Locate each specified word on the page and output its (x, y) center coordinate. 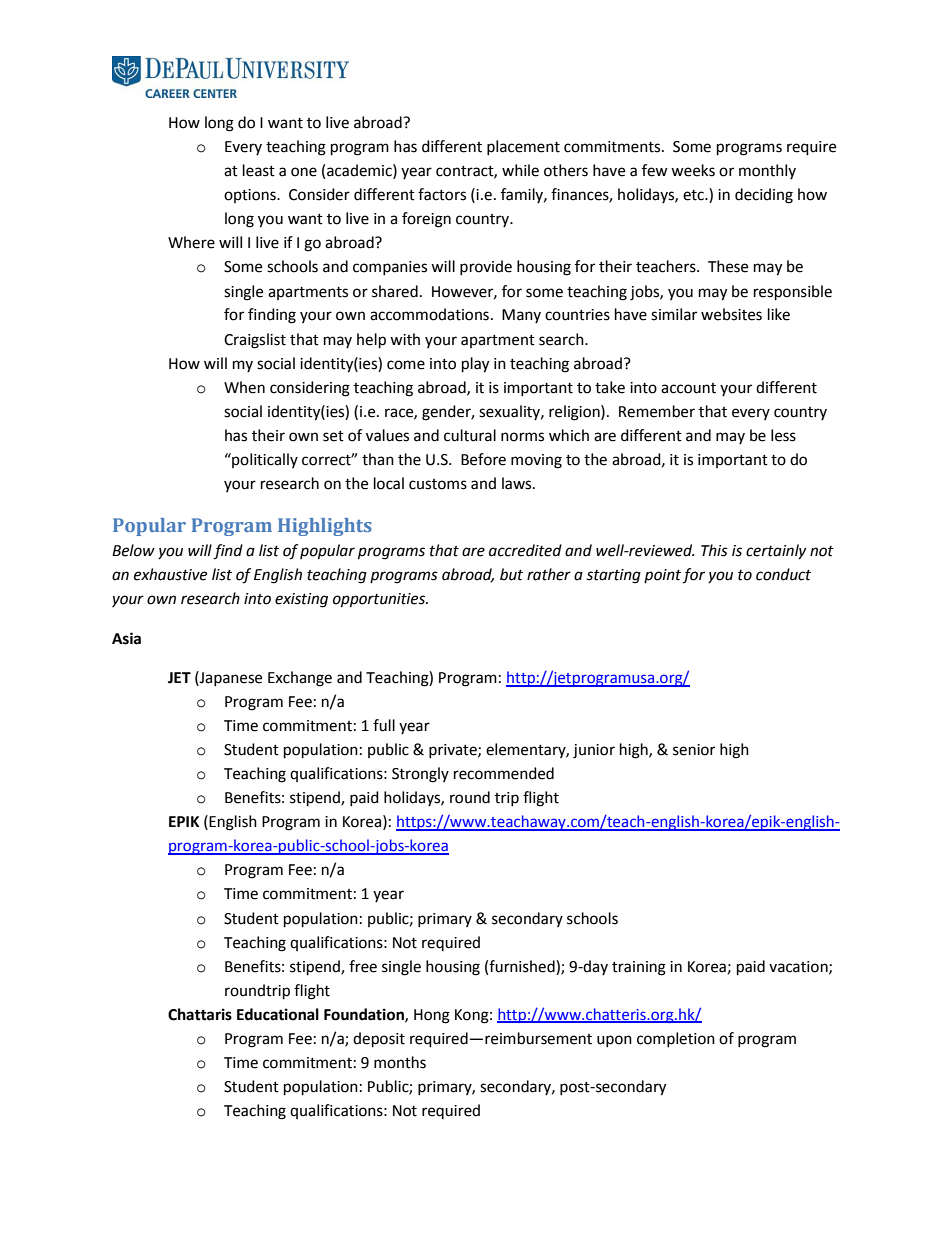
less (783, 435)
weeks (693, 170)
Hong (432, 1016)
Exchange (300, 679)
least (259, 170)
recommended (504, 773)
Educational (278, 1014)
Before (483, 459)
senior (694, 750)
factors (442, 194)
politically (264, 460)
